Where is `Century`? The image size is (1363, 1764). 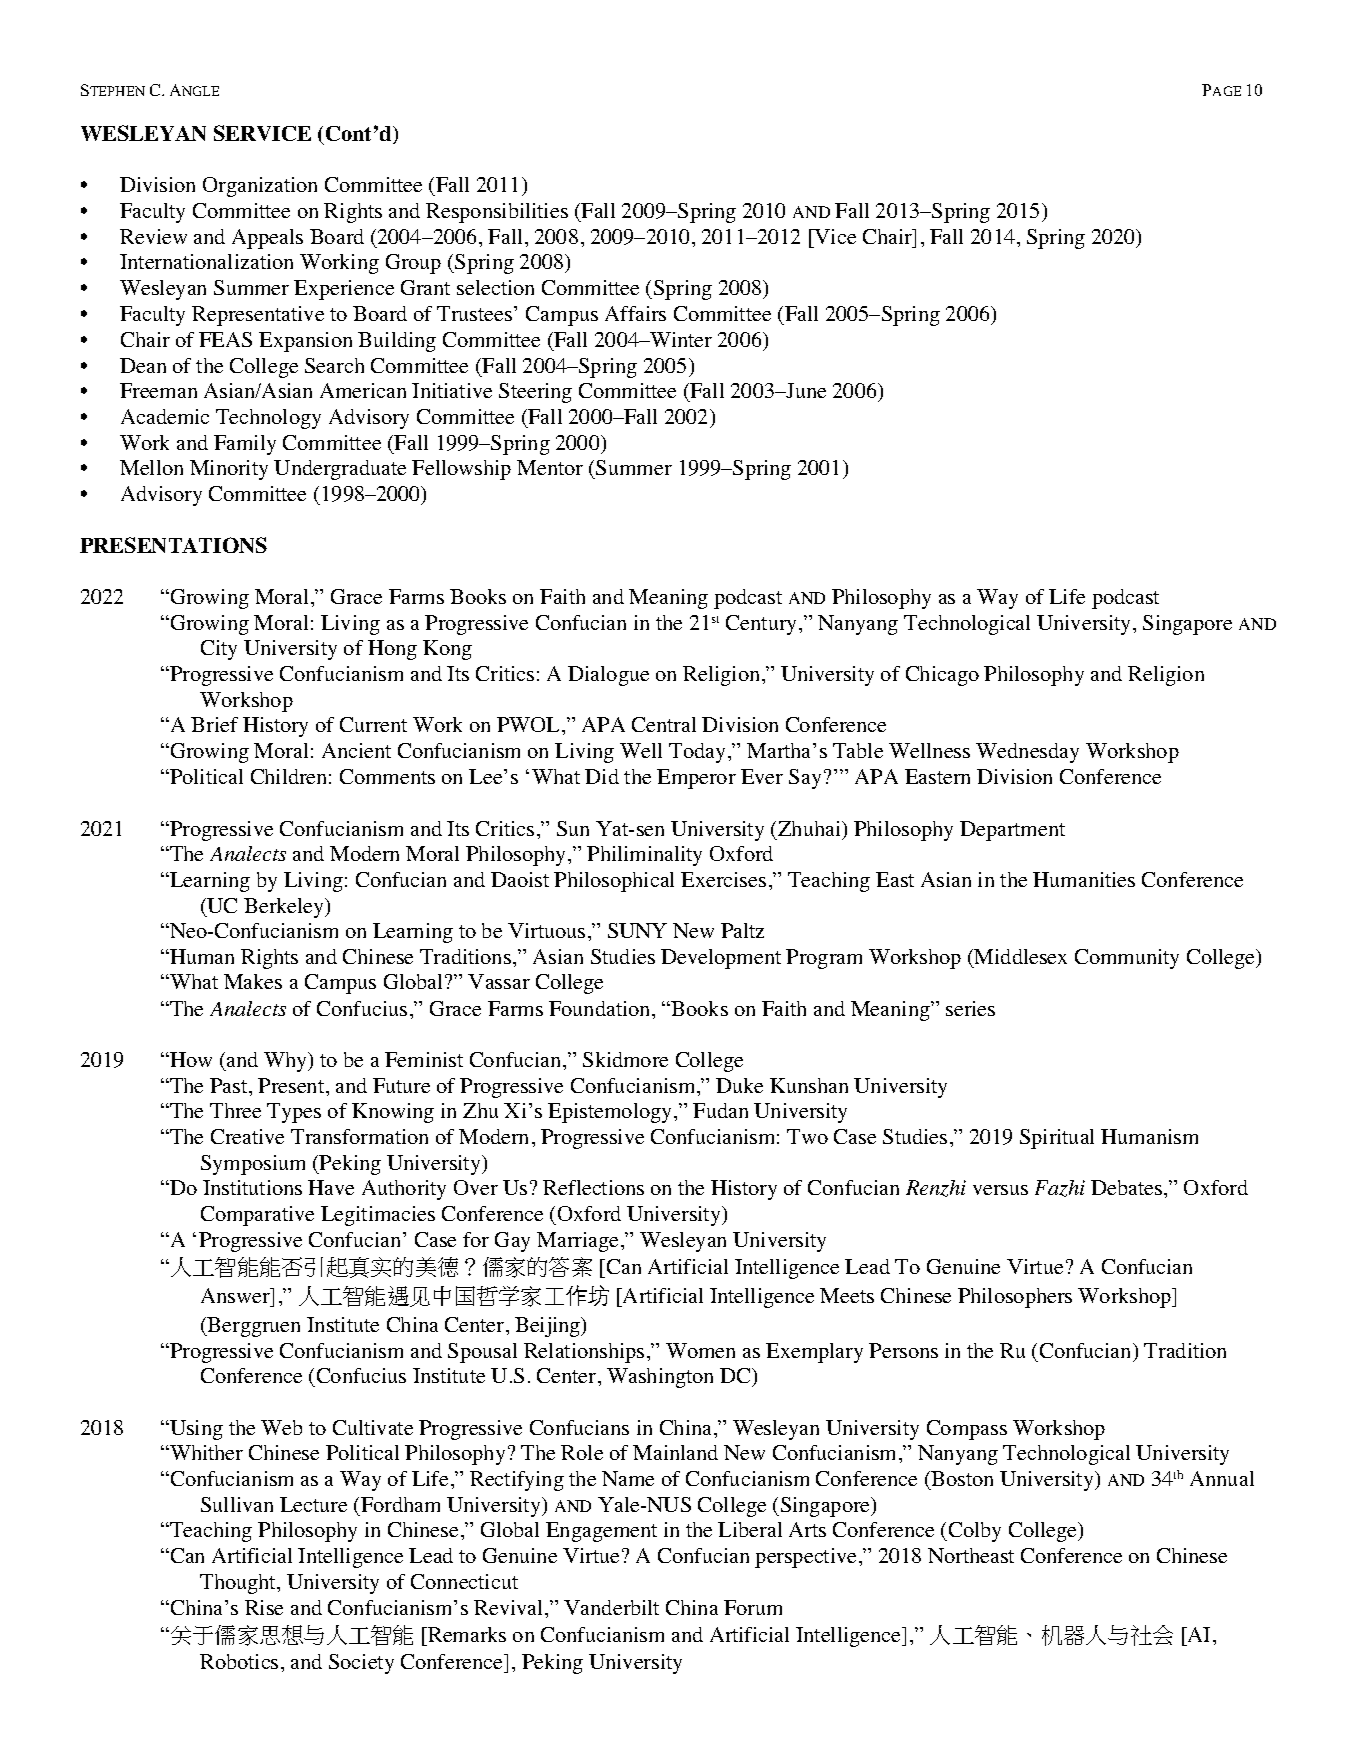 Century is located at coordinates (763, 625).
